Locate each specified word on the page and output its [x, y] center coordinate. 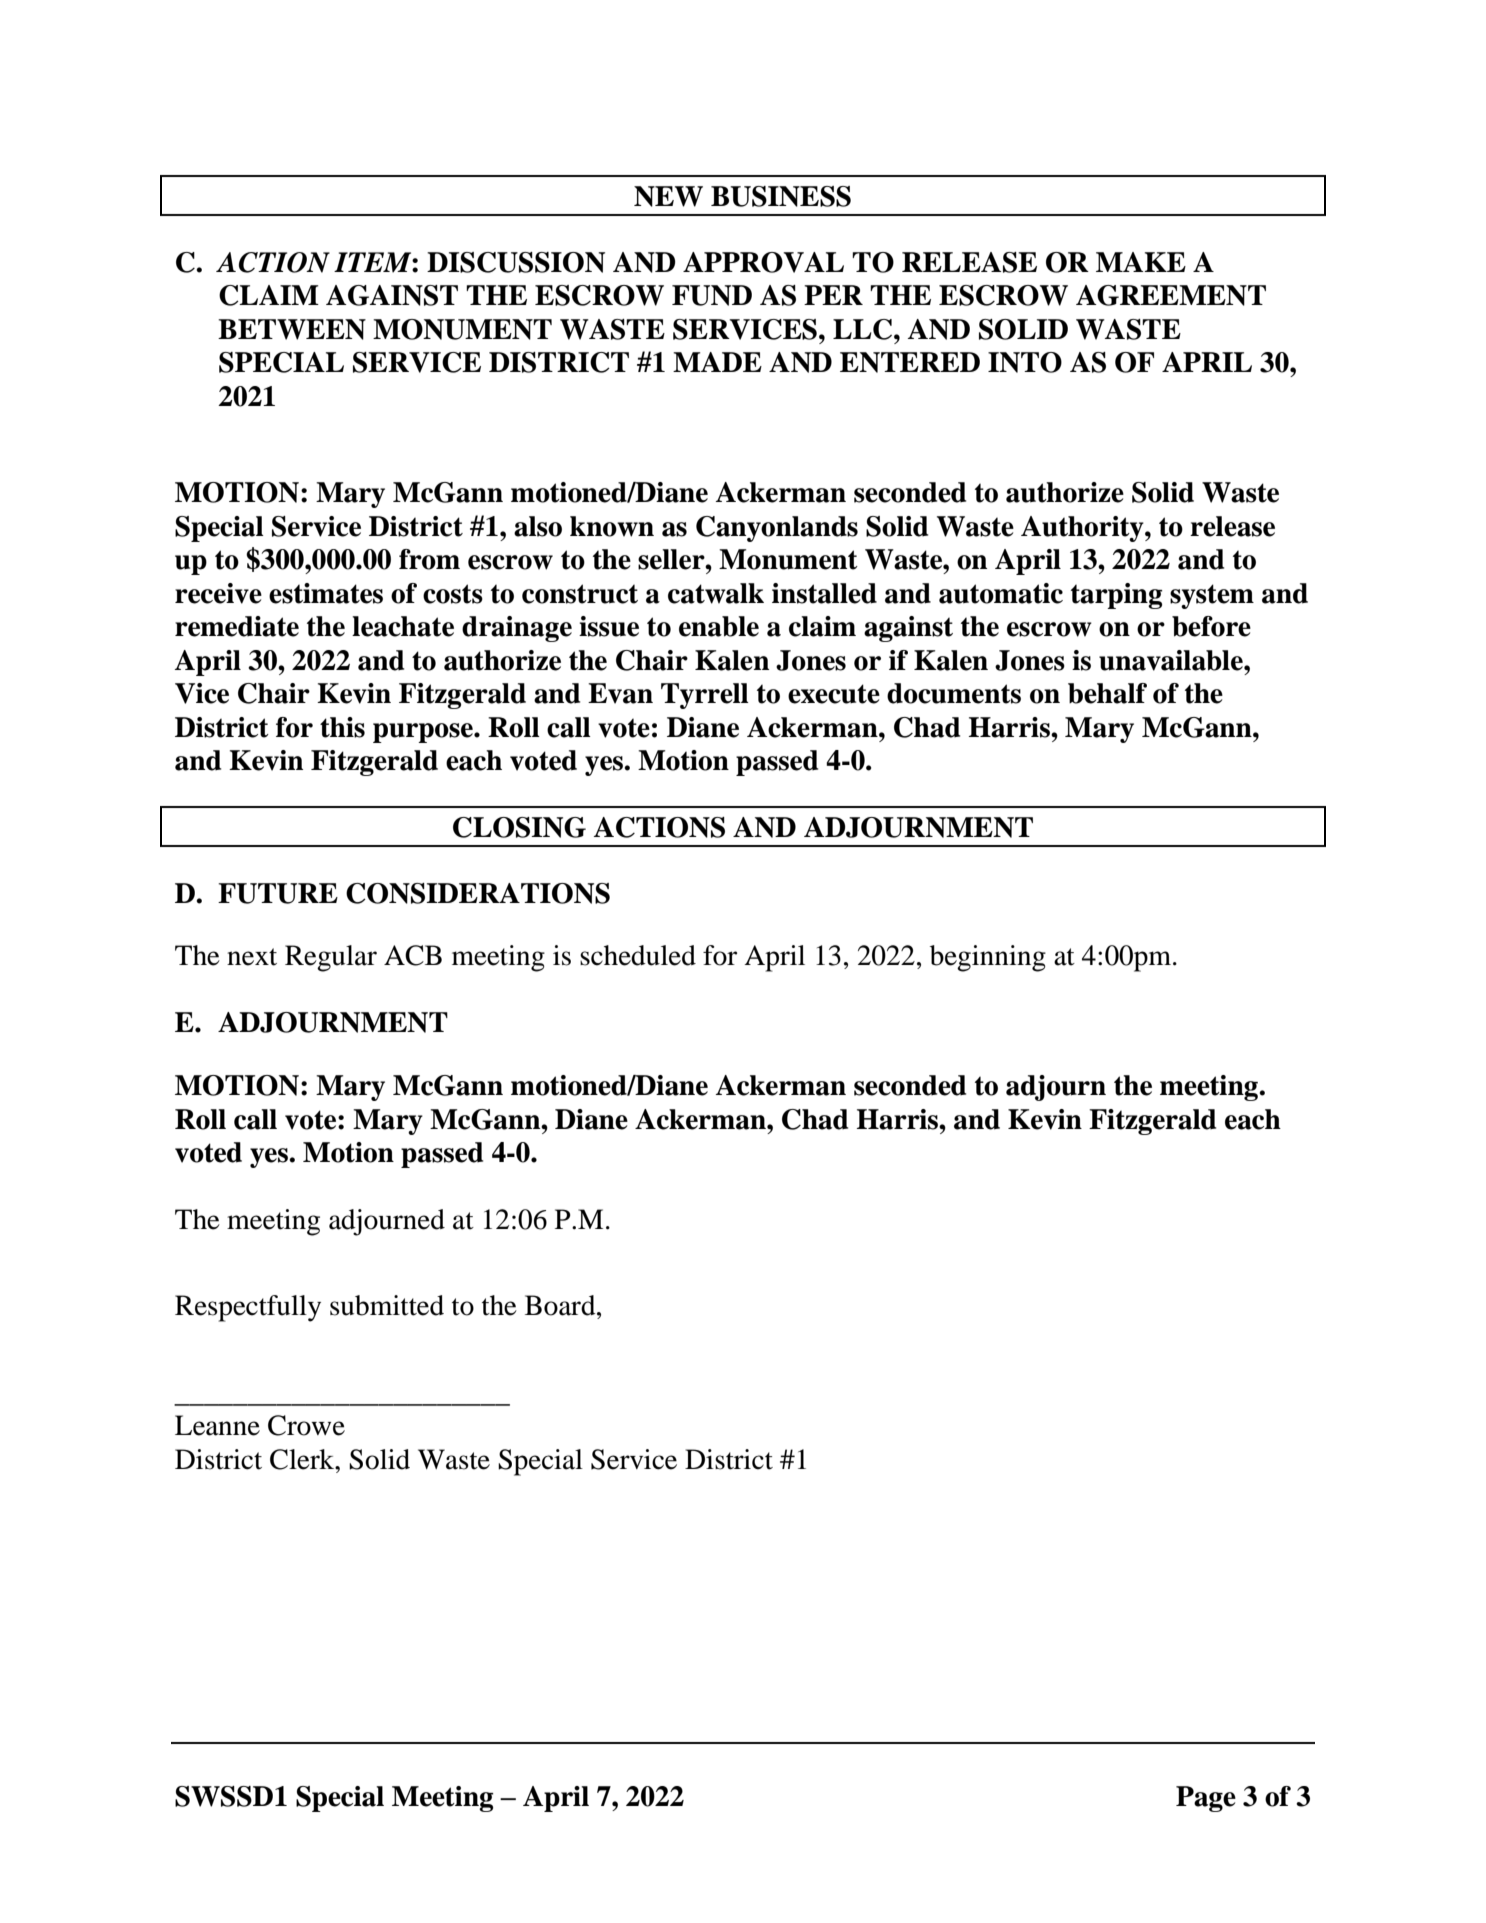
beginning [988, 958]
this [342, 727]
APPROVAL [763, 262]
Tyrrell [705, 696]
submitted [387, 1305]
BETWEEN [292, 329]
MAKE [1141, 262]
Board [561, 1305]
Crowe [306, 1425]
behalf [1107, 693]
